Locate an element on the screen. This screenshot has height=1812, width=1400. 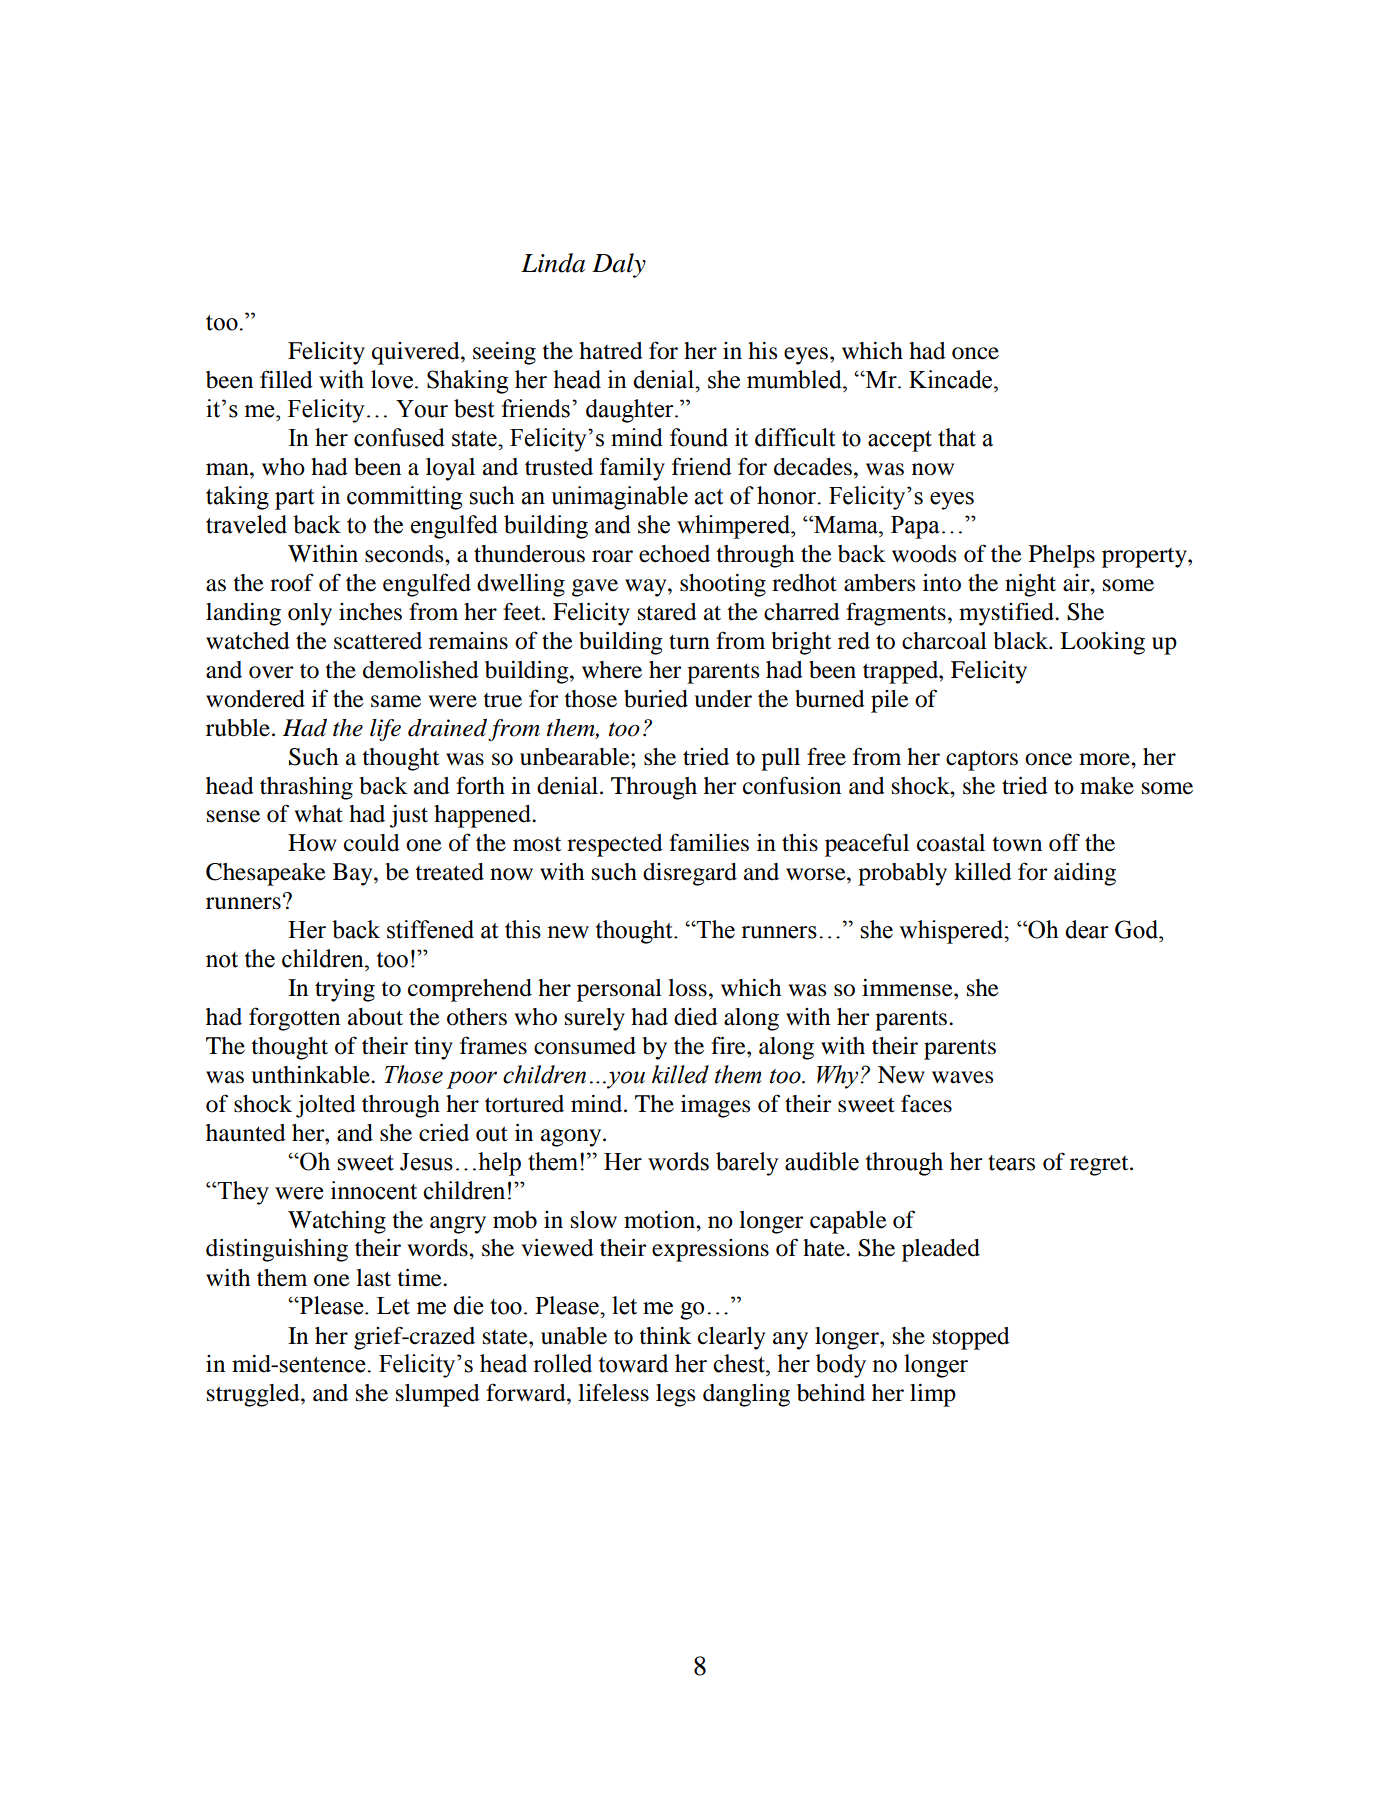
families is located at coordinates (709, 842).
